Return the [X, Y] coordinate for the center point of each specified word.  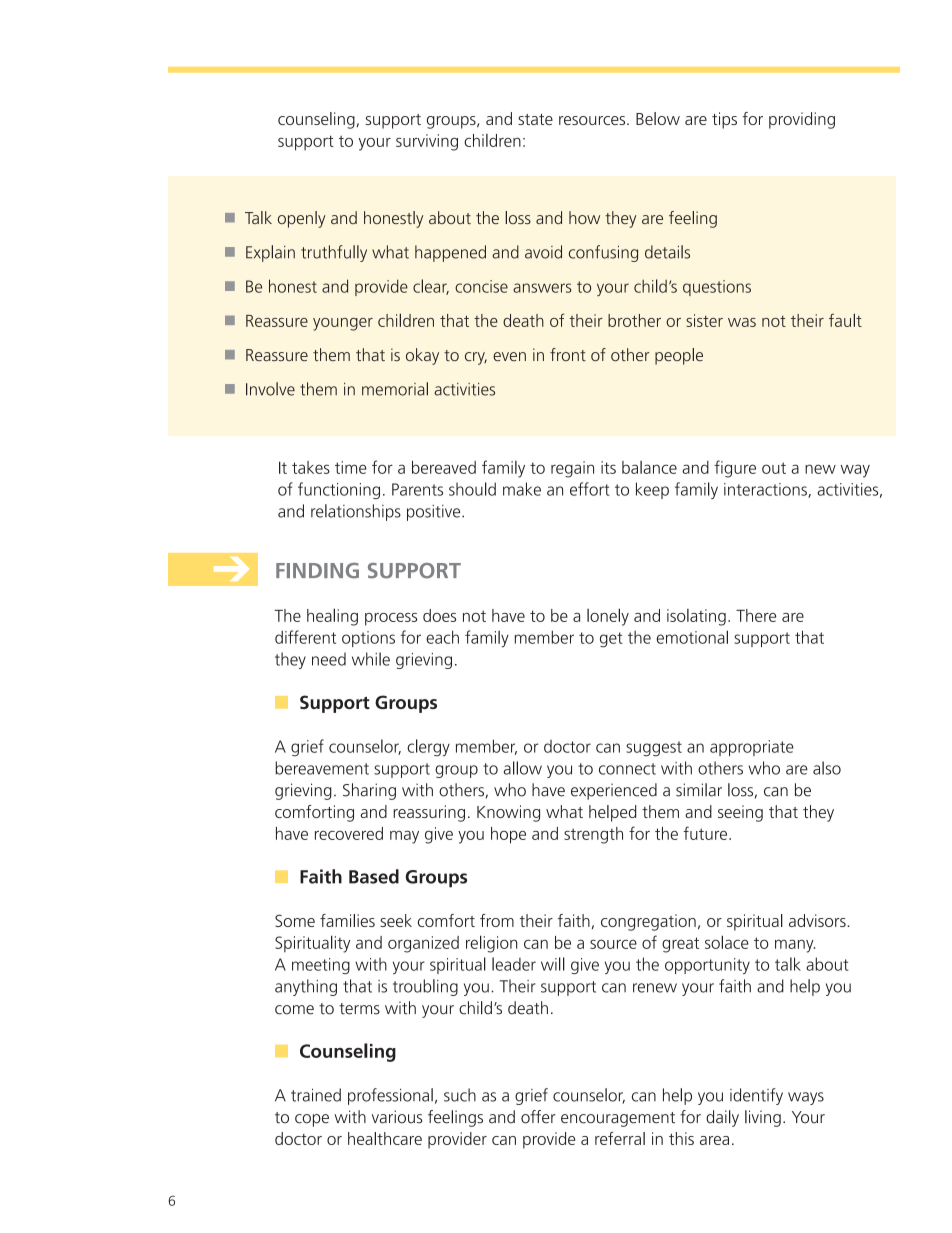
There [756, 615]
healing [332, 617]
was [742, 322]
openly [302, 219]
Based [374, 876]
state [535, 119]
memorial [395, 389]
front [568, 354]
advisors [818, 920]
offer [538, 1117]
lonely [608, 617]
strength [593, 835]
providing [802, 120]
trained [316, 1095]
